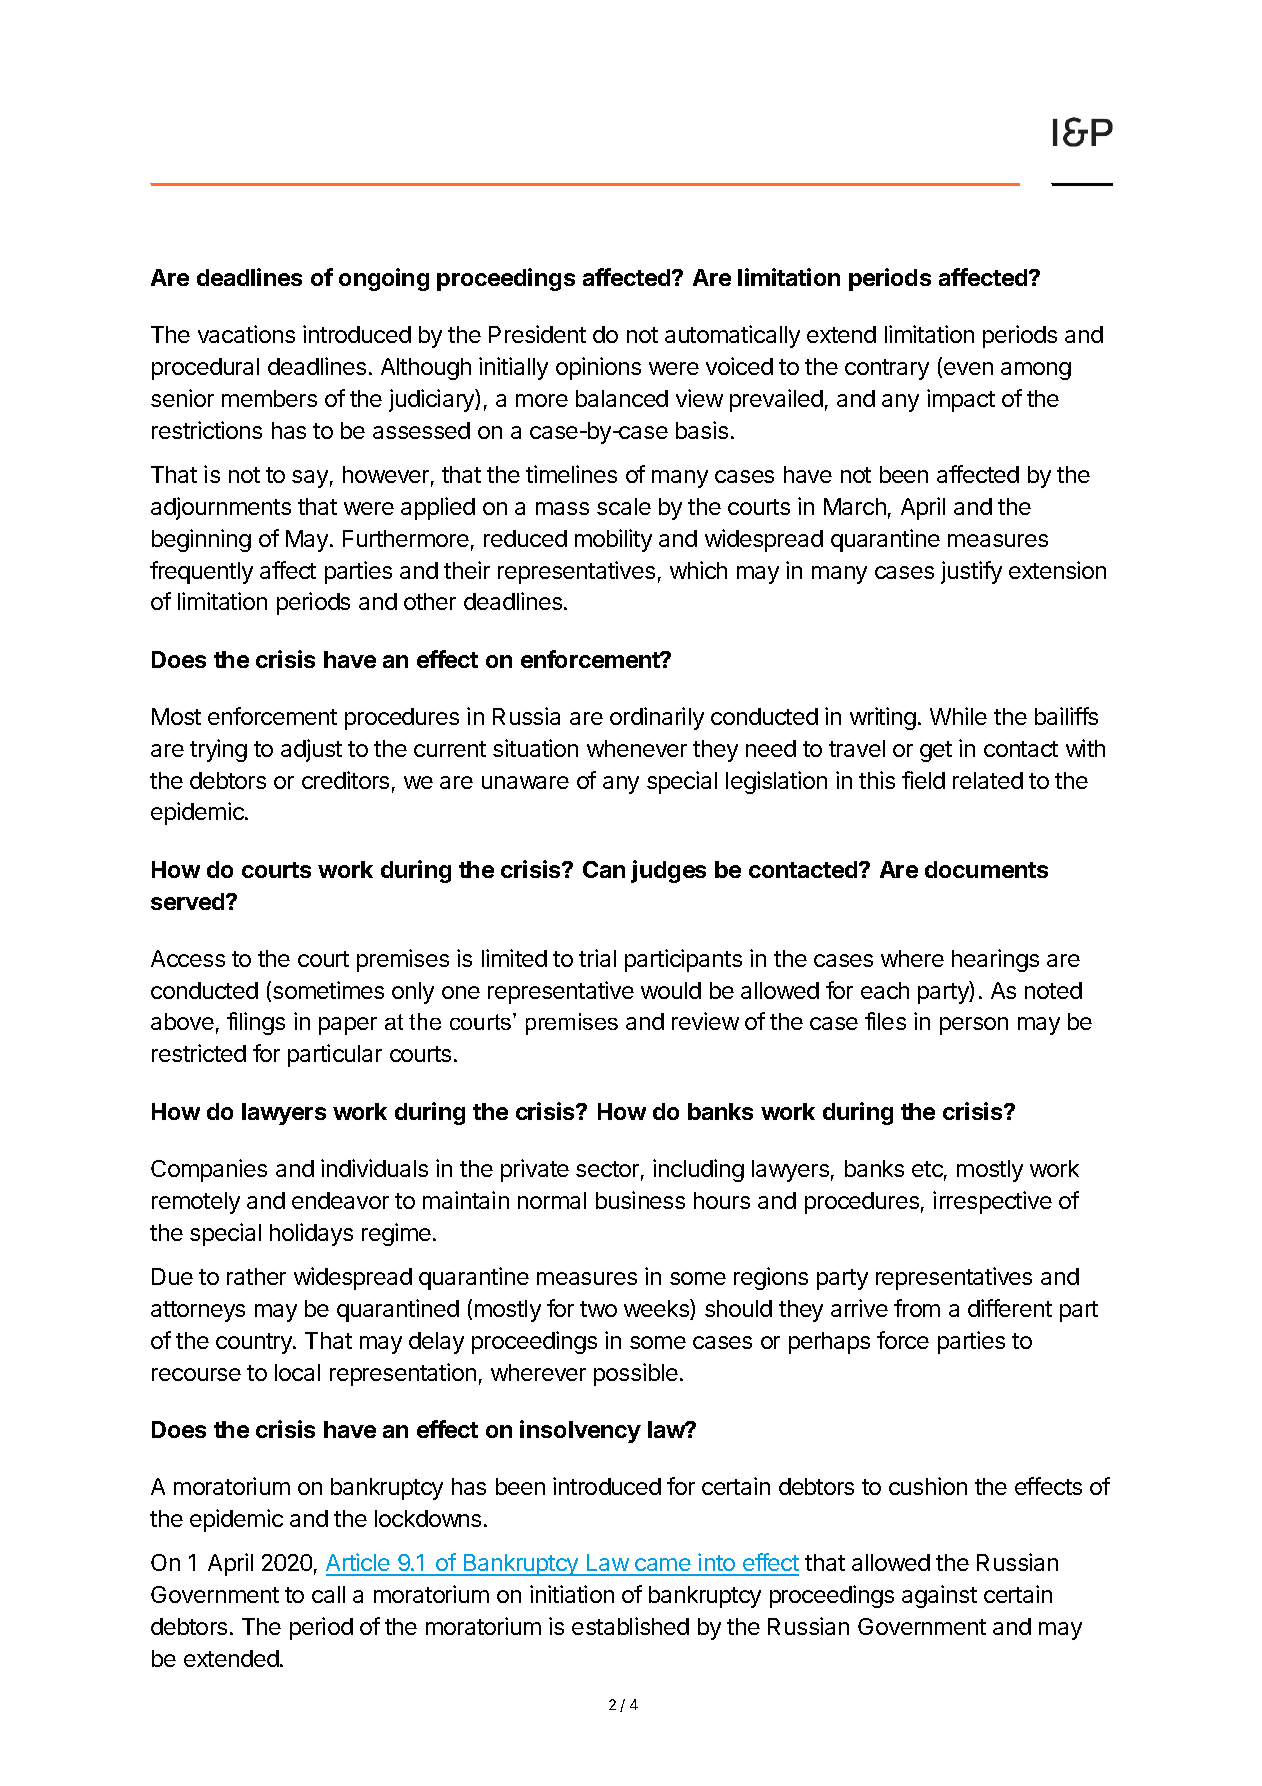 The width and height of the screenshot is (1262, 1786). I want to click on against, so click(939, 1596).
